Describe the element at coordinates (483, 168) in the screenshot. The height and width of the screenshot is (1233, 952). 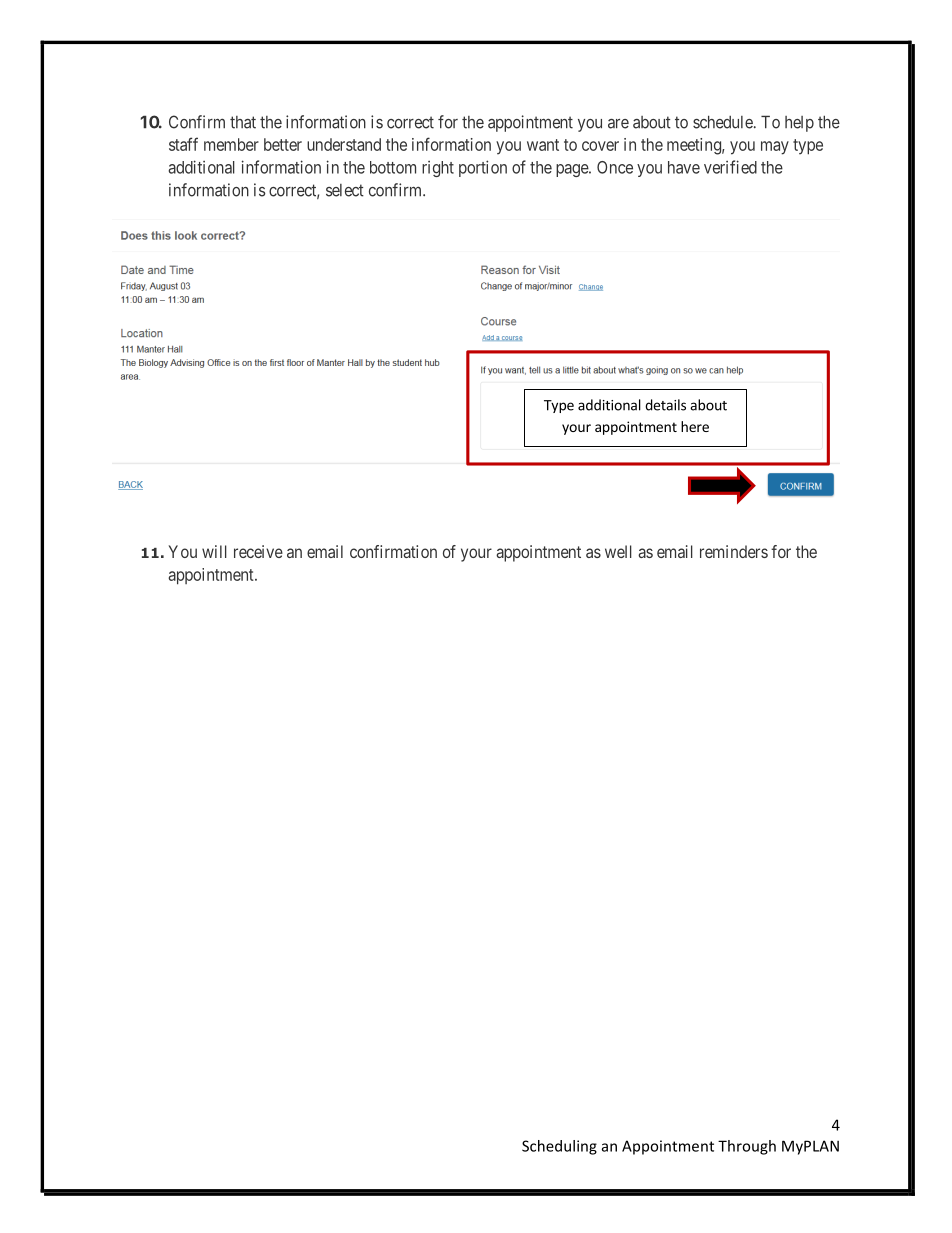
I see `portion` at that location.
